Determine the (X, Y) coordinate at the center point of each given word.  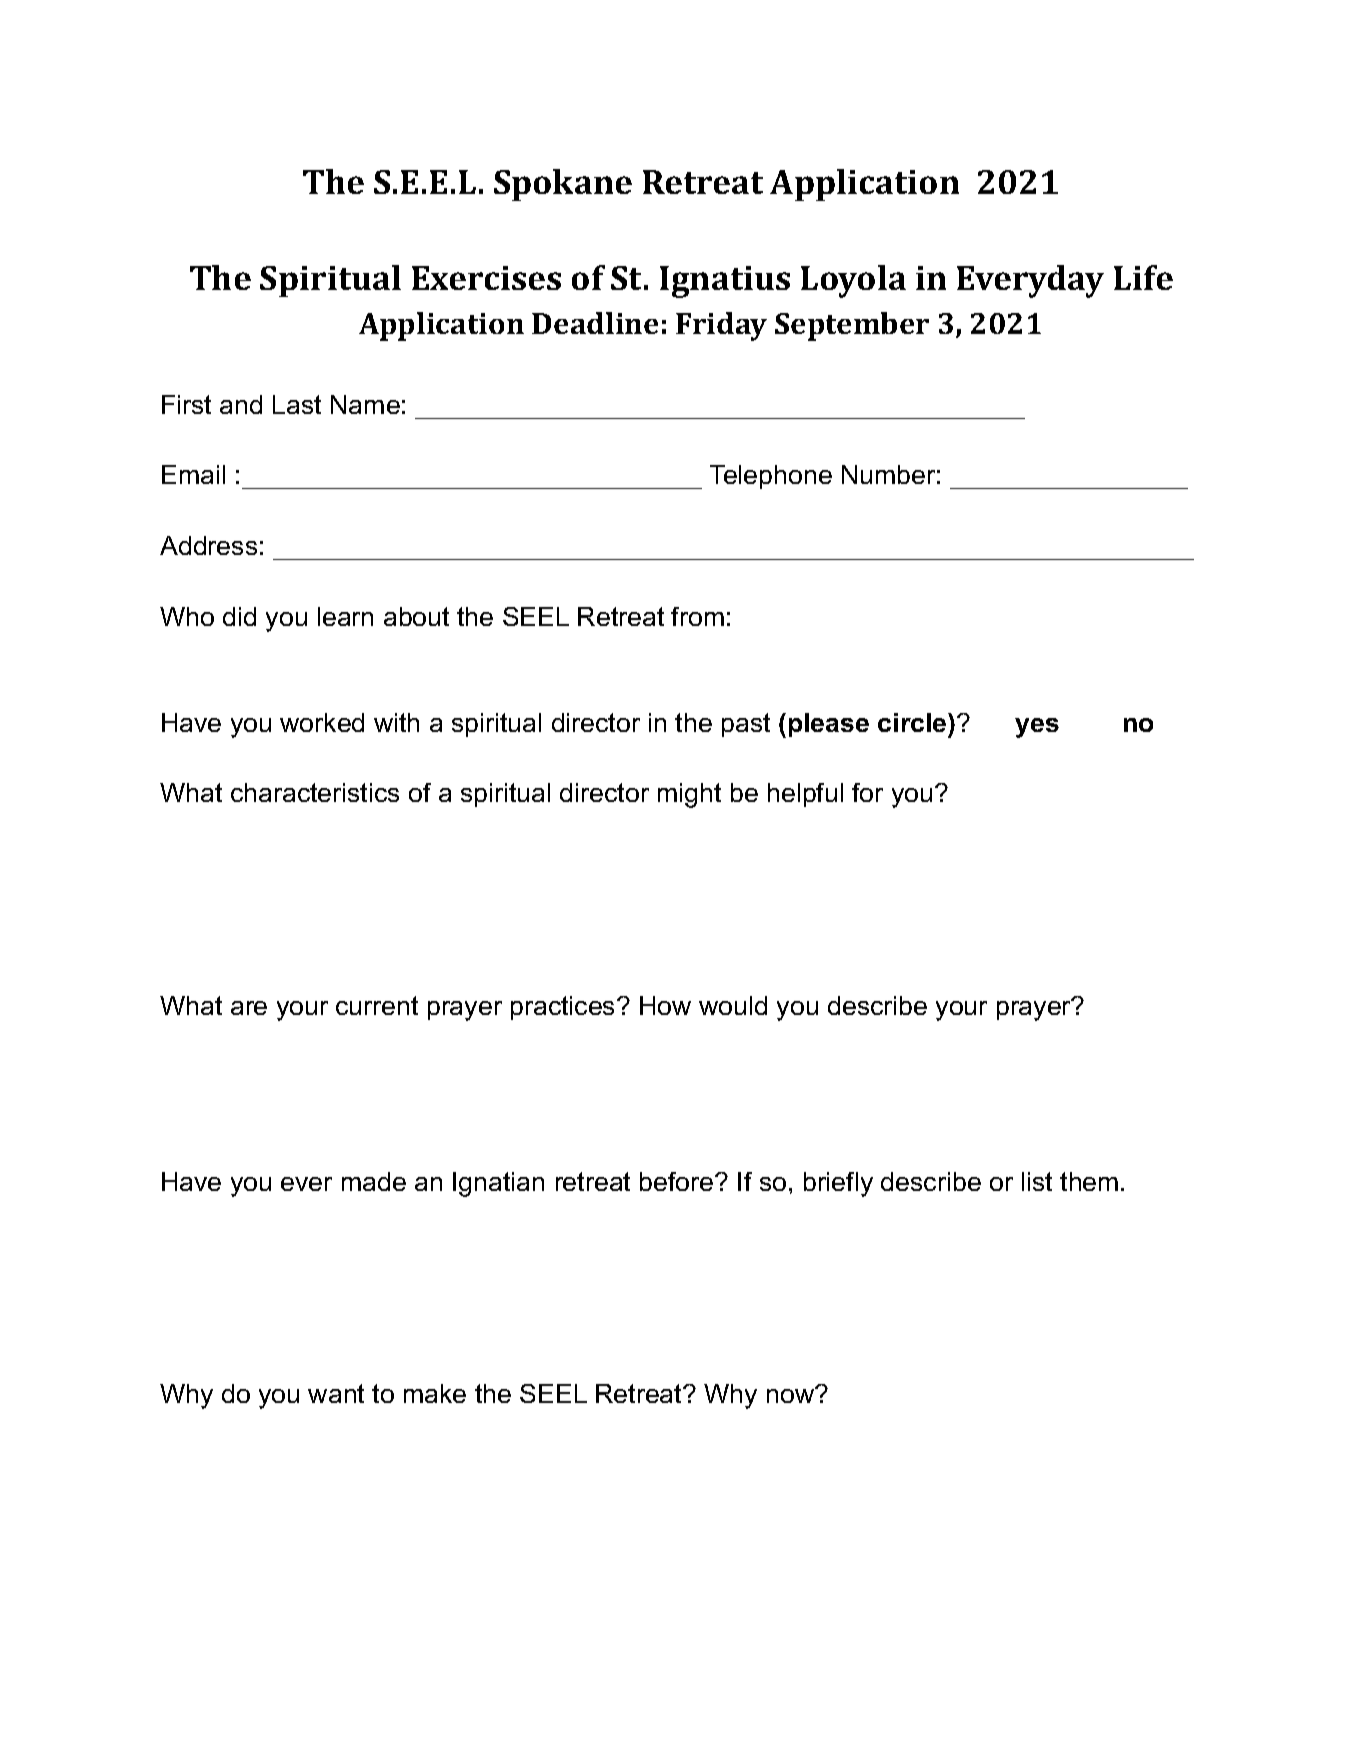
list (1037, 1181)
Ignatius (725, 282)
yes (1037, 728)
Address (208, 545)
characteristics (315, 792)
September (852, 326)
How (665, 1005)
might (689, 795)
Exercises (486, 278)
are (249, 1008)
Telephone (771, 477)
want (336, 1393)
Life (1143, 277)
